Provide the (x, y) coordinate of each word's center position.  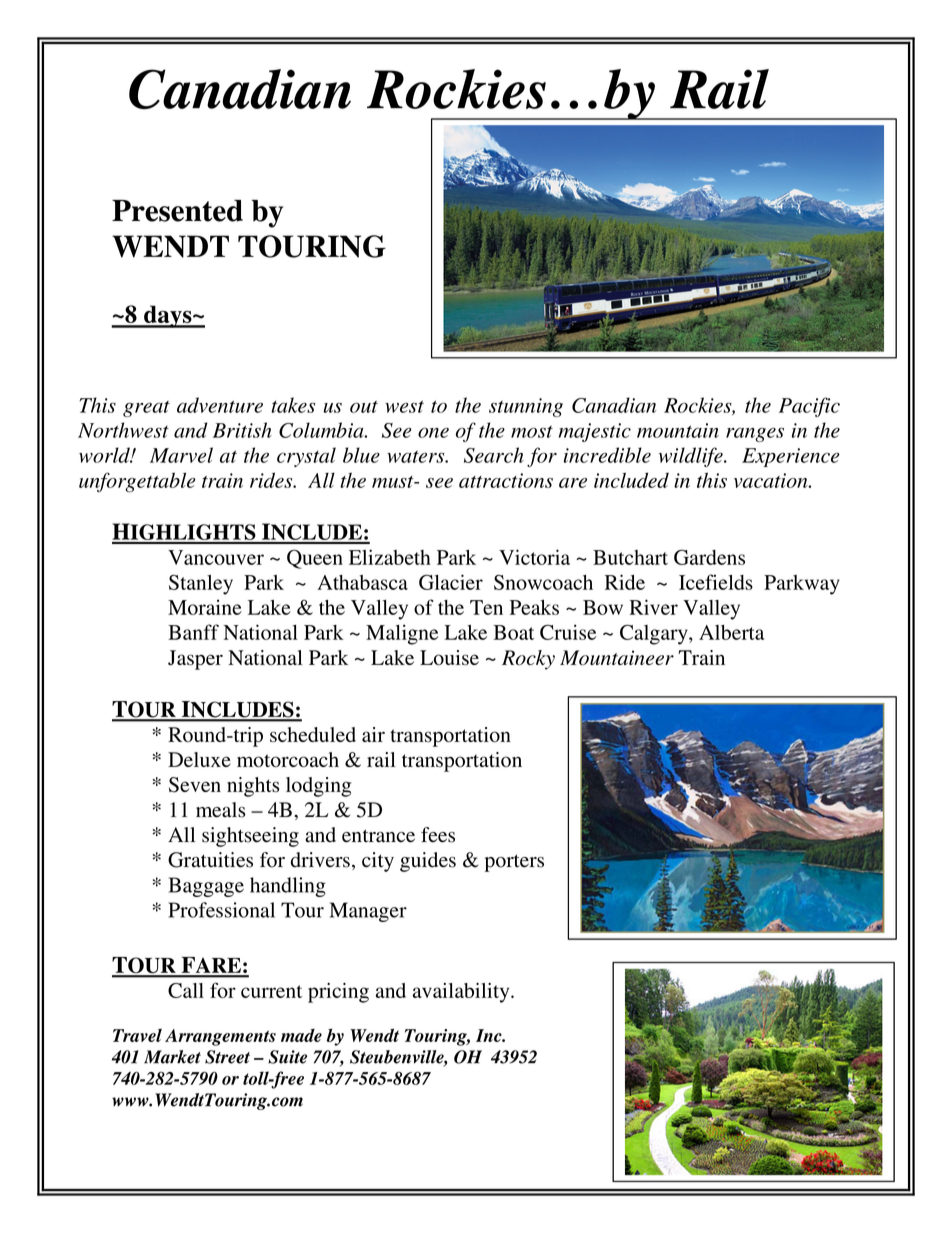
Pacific (809, 407)
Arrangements (220, 1037)
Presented (177, 211)
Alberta (732, 632)
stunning (526, 407)
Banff (193, 632)
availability (462, 993)
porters (514, 863)
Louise (449, 657)
